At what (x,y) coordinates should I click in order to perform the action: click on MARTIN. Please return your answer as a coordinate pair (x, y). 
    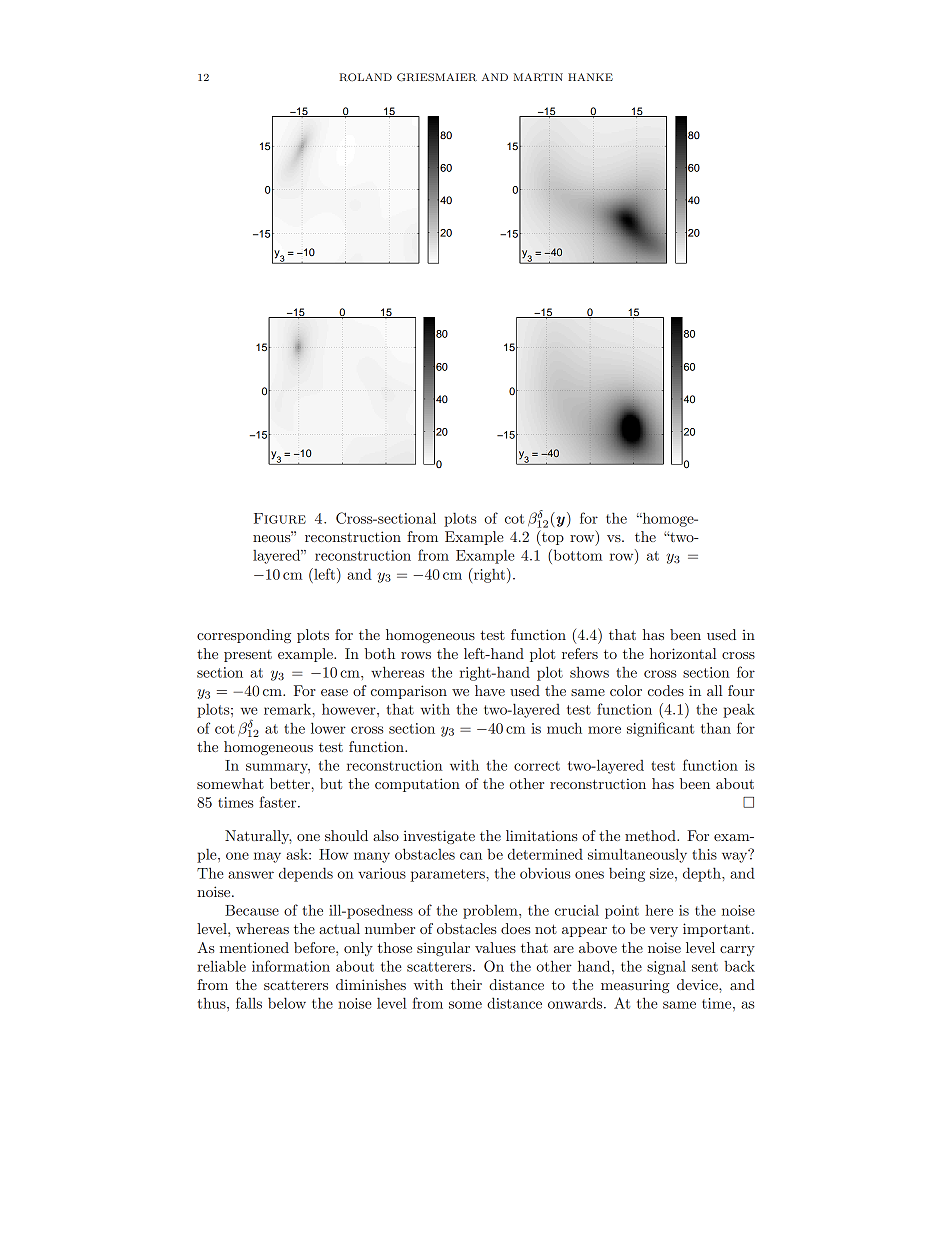
    Looking at the image, I should click on (538, 77).
